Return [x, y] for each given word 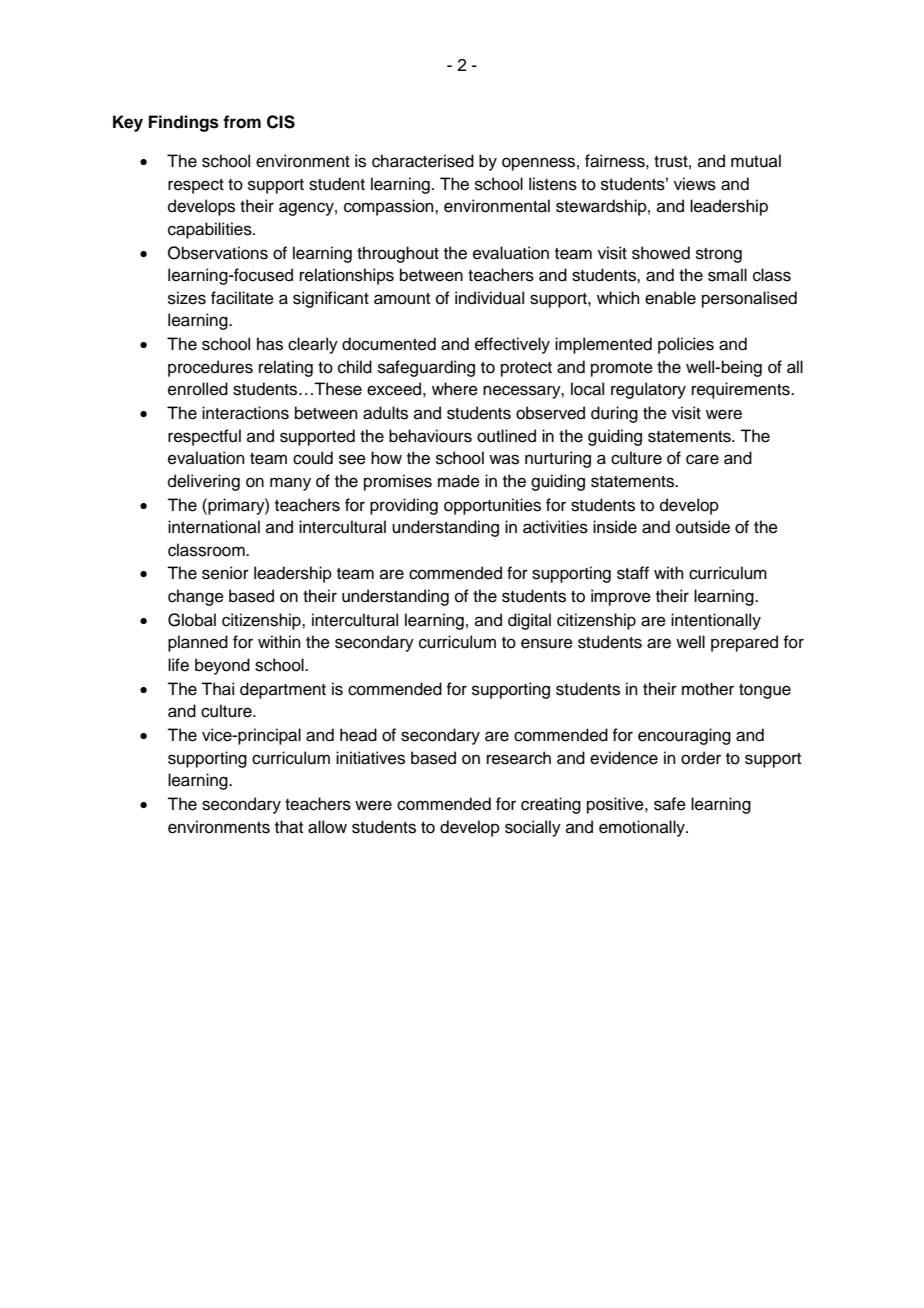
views [695, 184]
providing [404, 506]
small [727, 275]
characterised [423, 161]
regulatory [648, 390]
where [455, 389]
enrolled [198, 389]
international [214, 527]
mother [708, 689]
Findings [184, 123]
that [289, 827]
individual [489, 298]
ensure [547, 643]
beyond [222, 666]
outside [703, 527]
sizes [187, 298]
